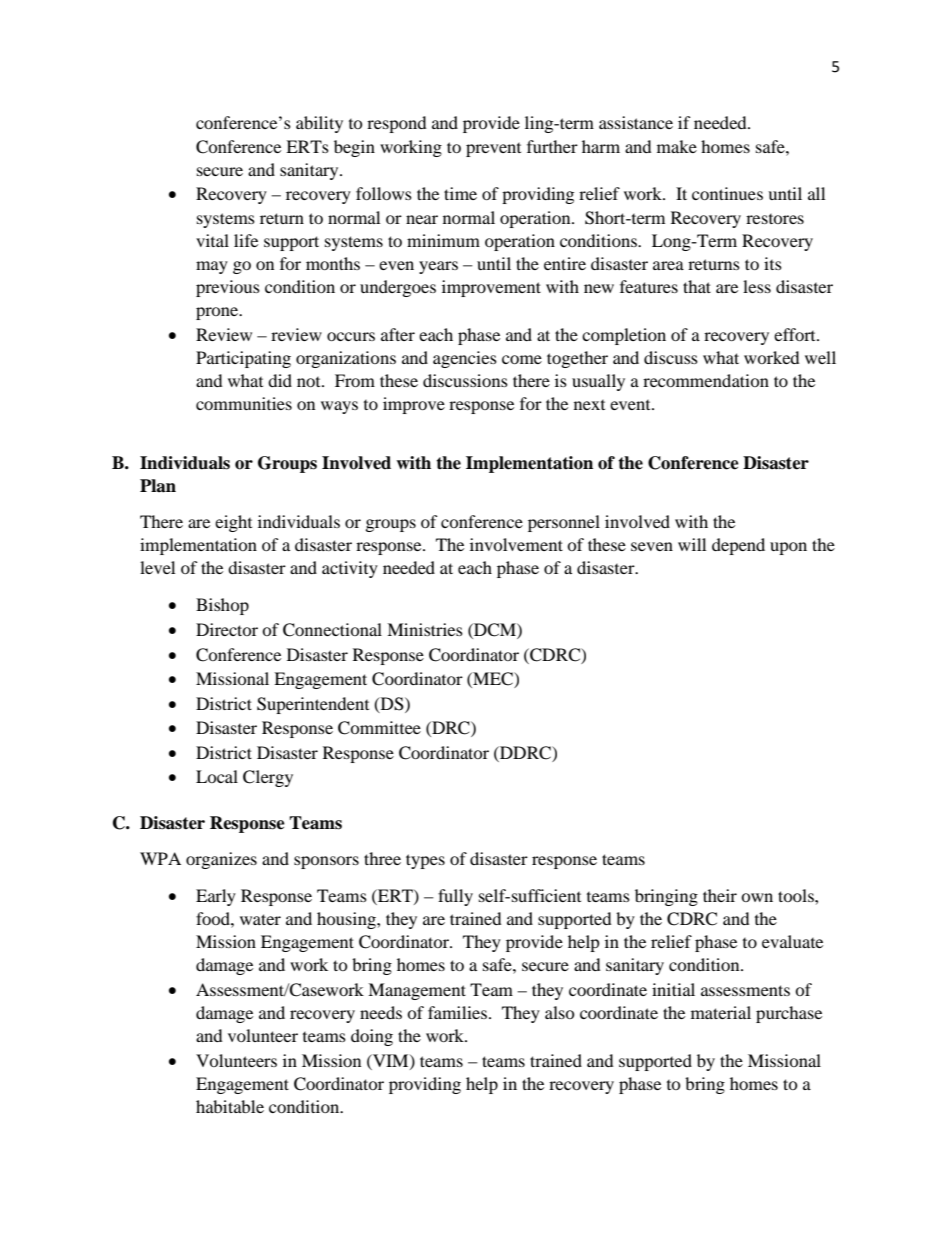 The height and width of the screenshot is (1233, 952). I want to click on Ministries, so click(425, 629).
